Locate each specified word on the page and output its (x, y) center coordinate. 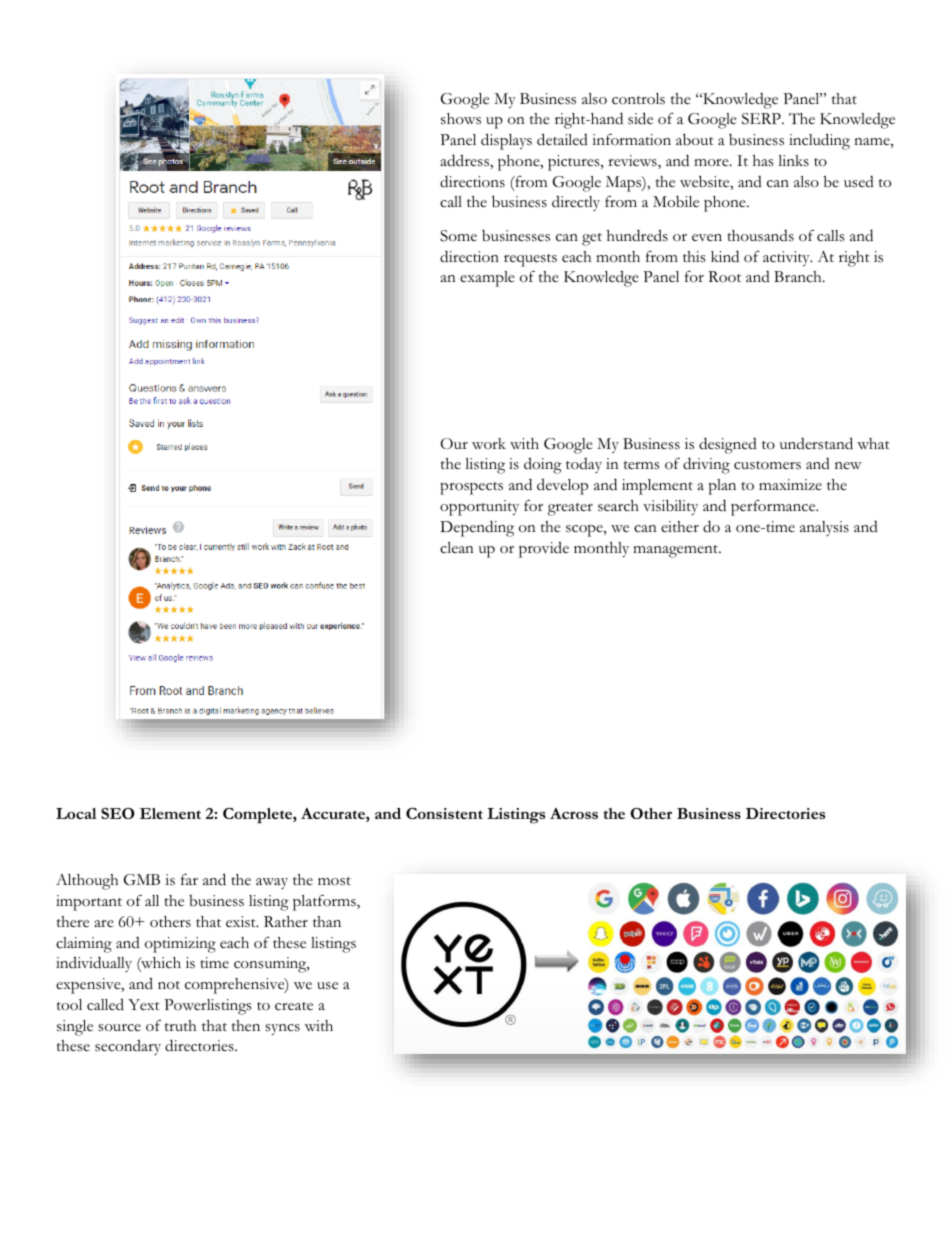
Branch (799, 277)
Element (170, 813)
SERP (762, 119)
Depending (477, 528)
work (489, 443)
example (487, 279)
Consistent (444, 813)
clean (457, 548)
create (294, 1006)
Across (574, 813)
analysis (824, 528)
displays (506, 141)
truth (180, 1025)
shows (461, 119)
